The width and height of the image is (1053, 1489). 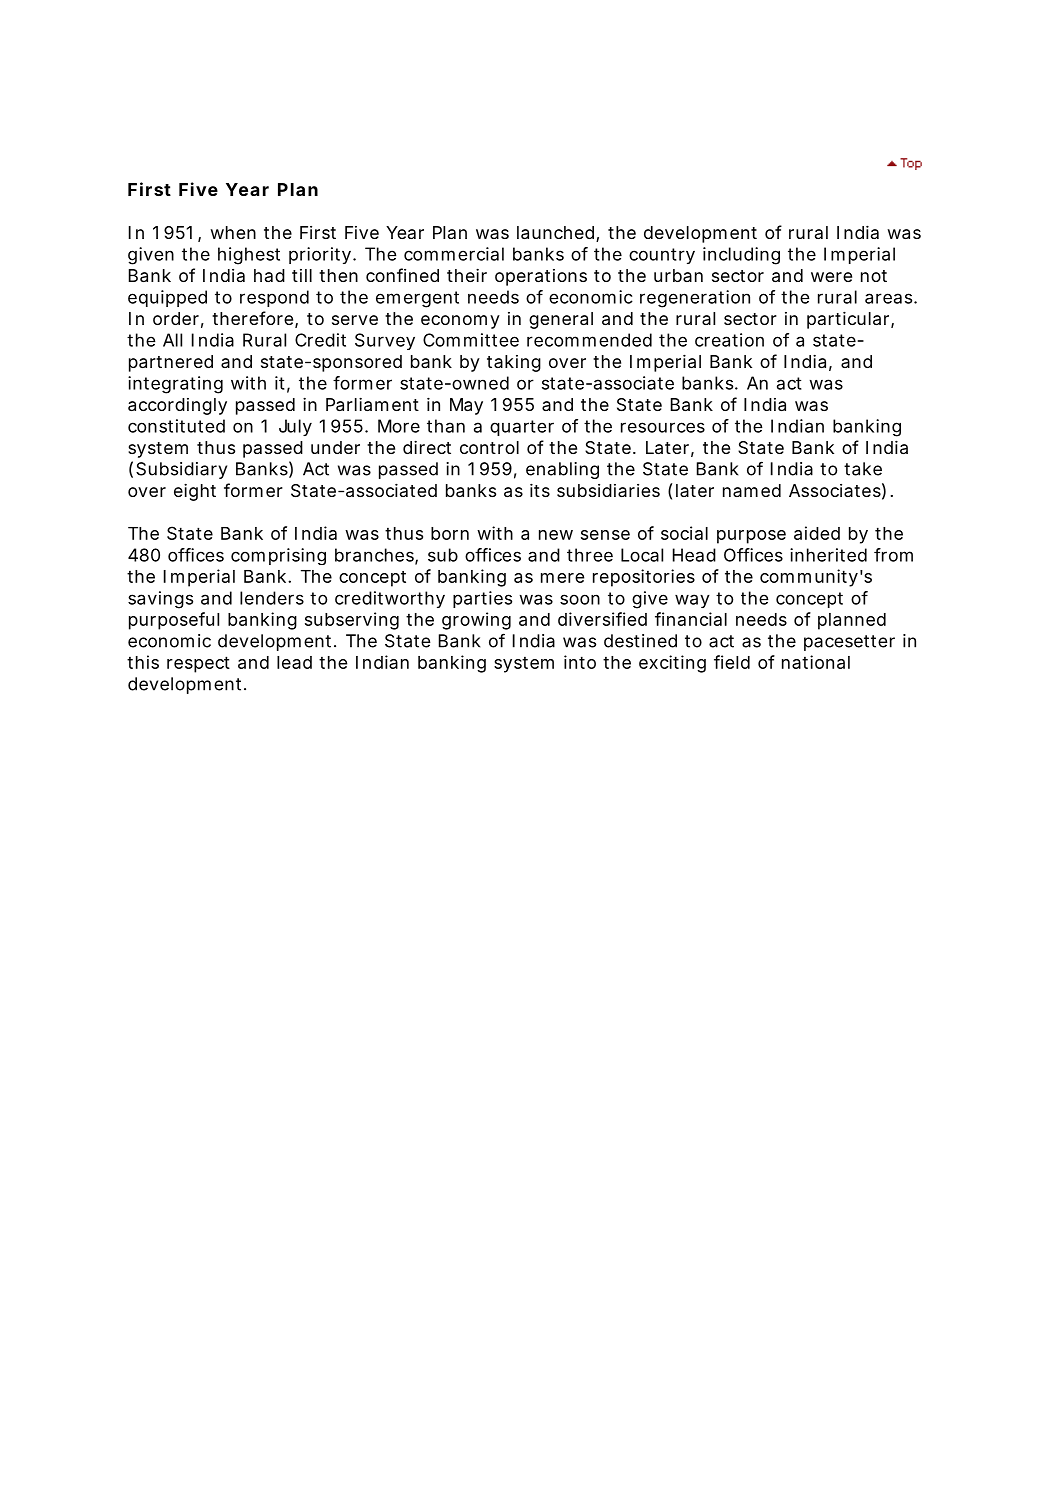 What do you see at coordinates (198, 664) in the image?
I see `respect` at bounding box center [198, 664].
